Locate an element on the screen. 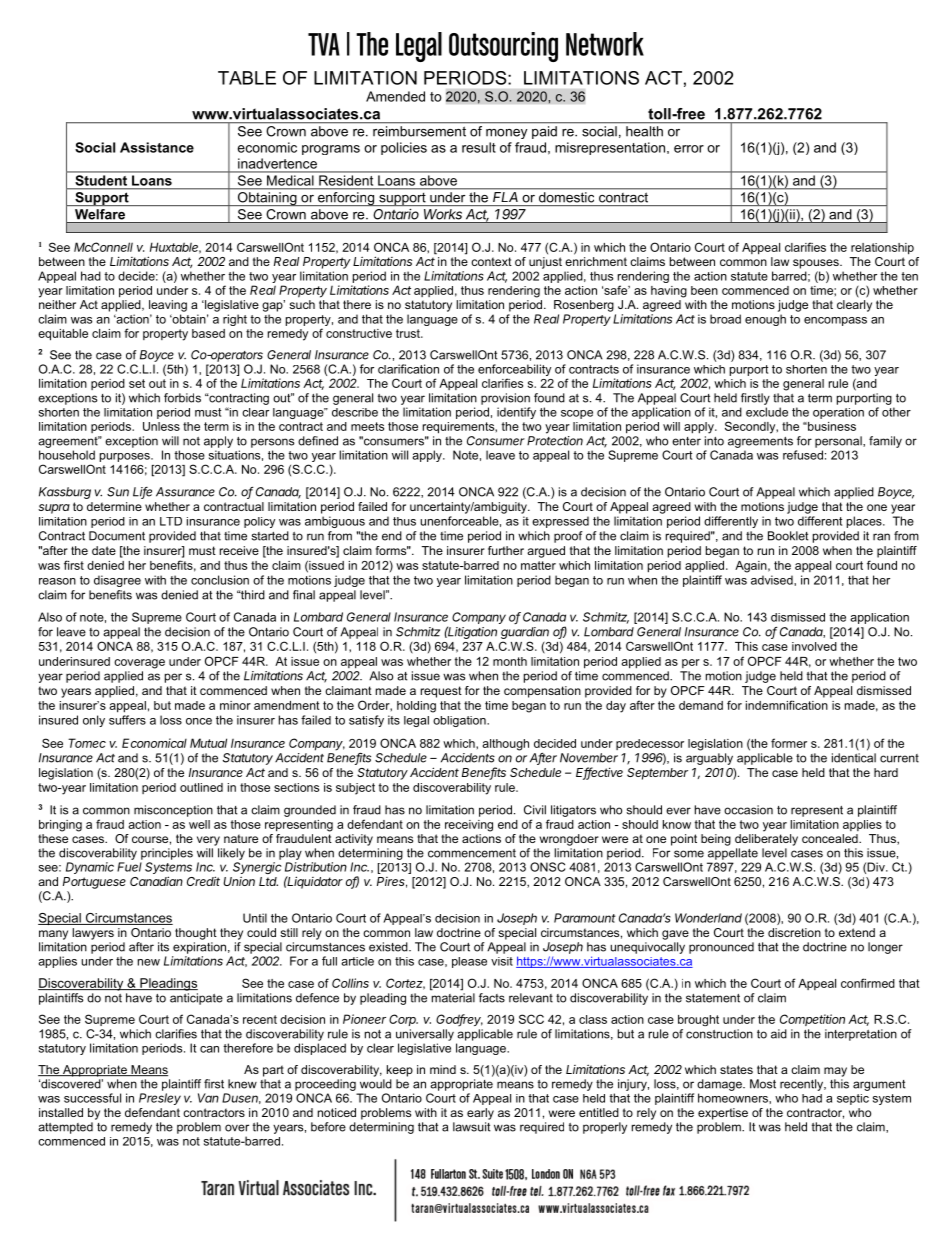  Outsourcing is located at coordinates (503, 47).
